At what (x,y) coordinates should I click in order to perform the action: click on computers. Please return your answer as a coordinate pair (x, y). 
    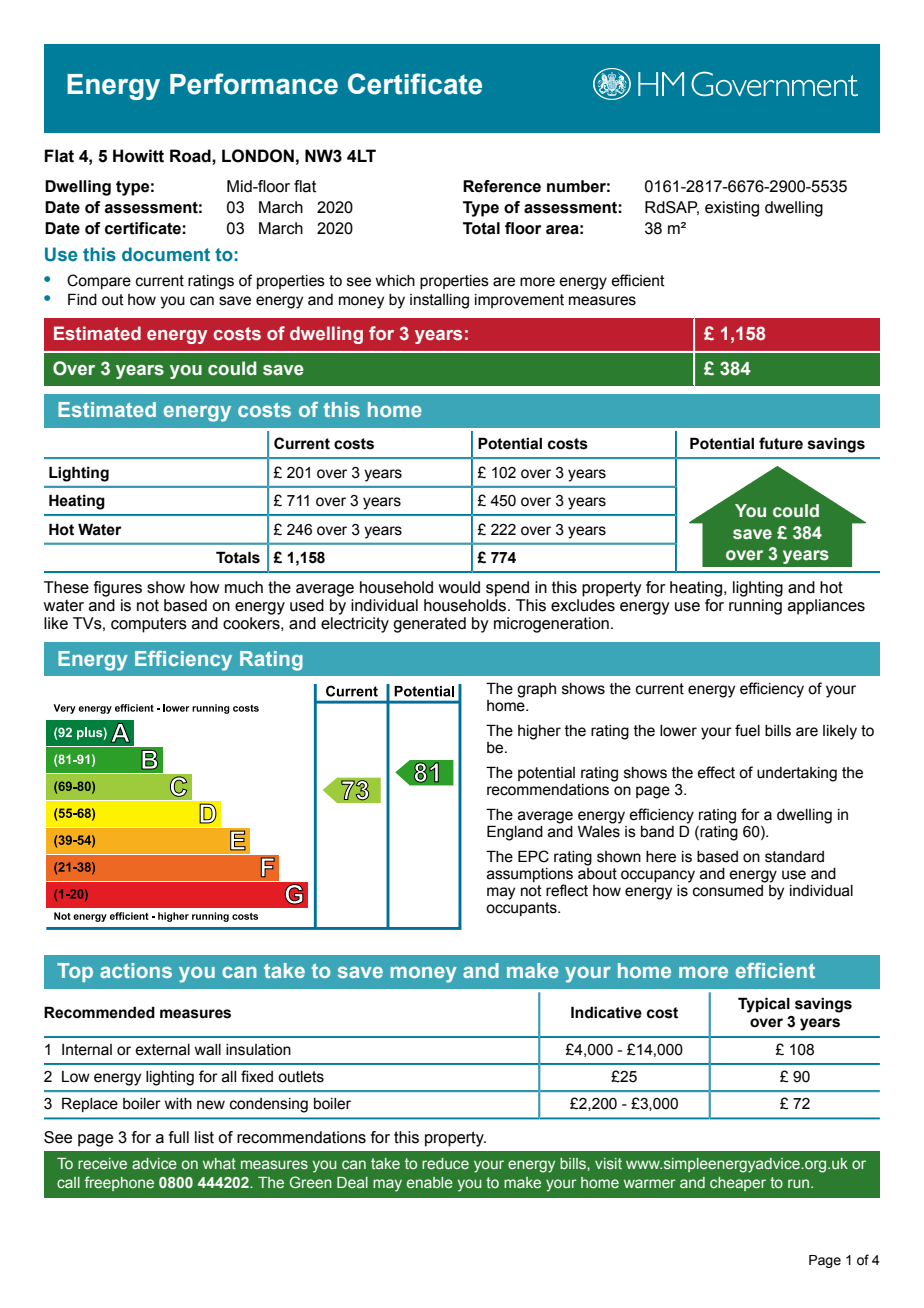
    Looking at the image, I should click on (149, 625).
